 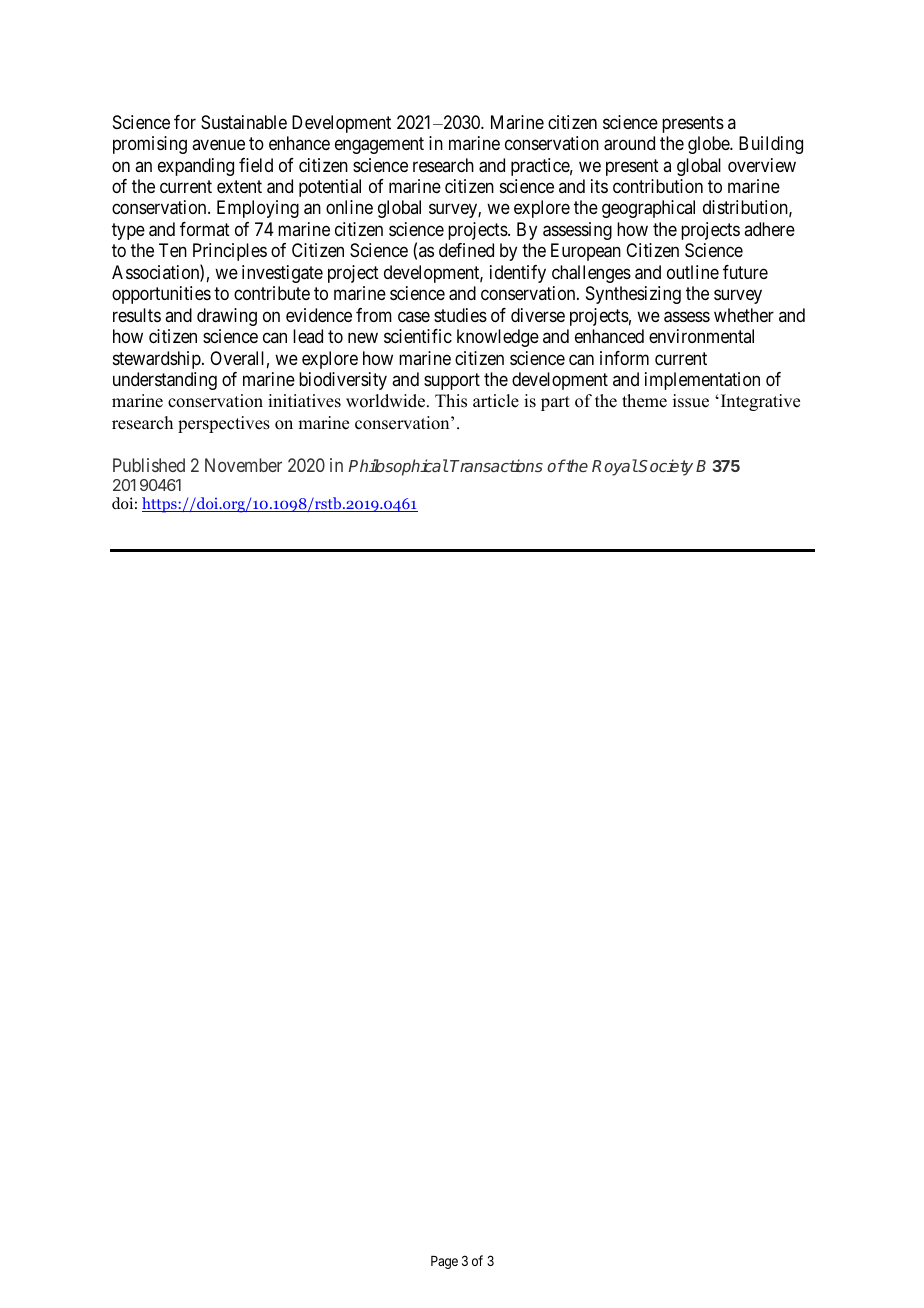 What do you see at coordinates (444, 1262) in the screenshot?
I see `Page` at bounding box center [444, 1262].
